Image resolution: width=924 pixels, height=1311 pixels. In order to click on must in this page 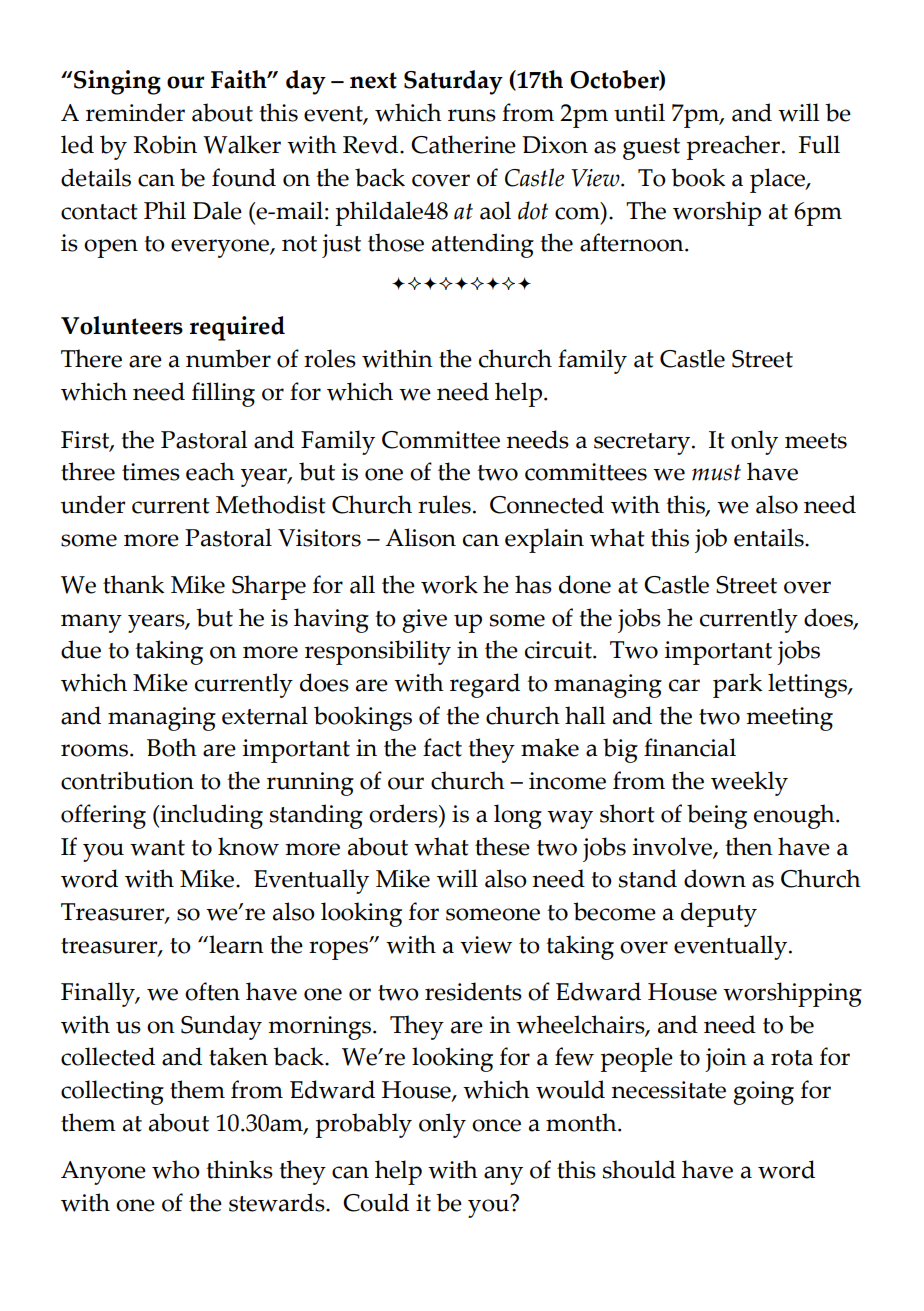, I will do `click(716, 472)`.
